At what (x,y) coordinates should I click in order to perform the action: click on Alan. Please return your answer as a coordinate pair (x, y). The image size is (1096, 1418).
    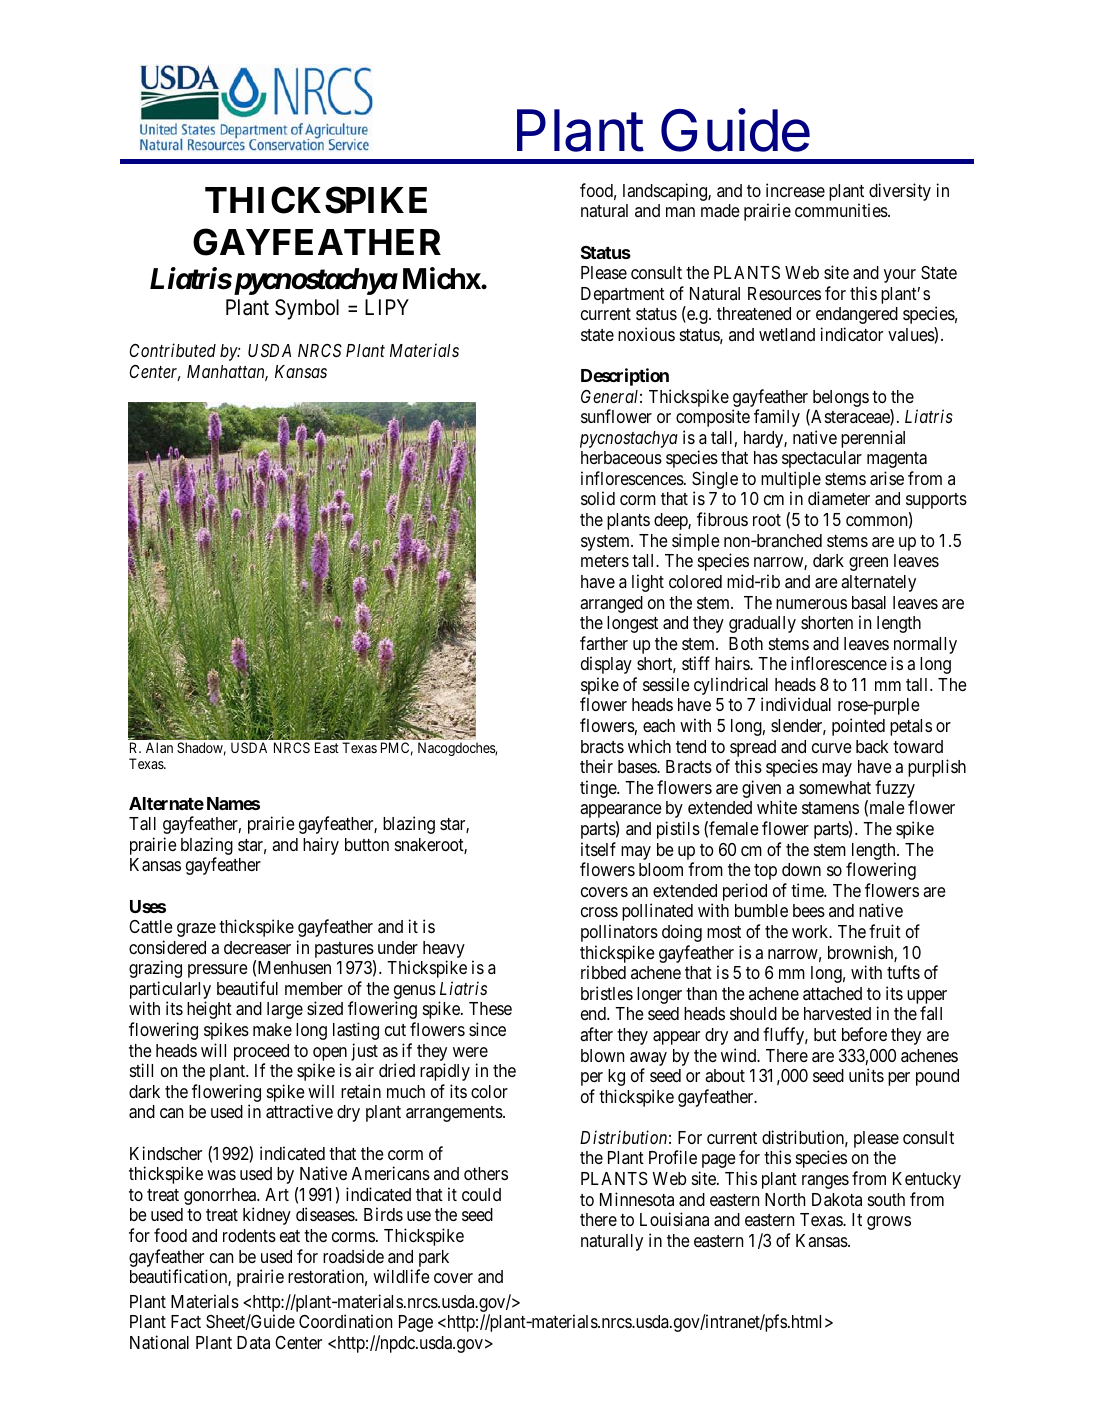
    Looking at the image, I should click on (159, 747).
